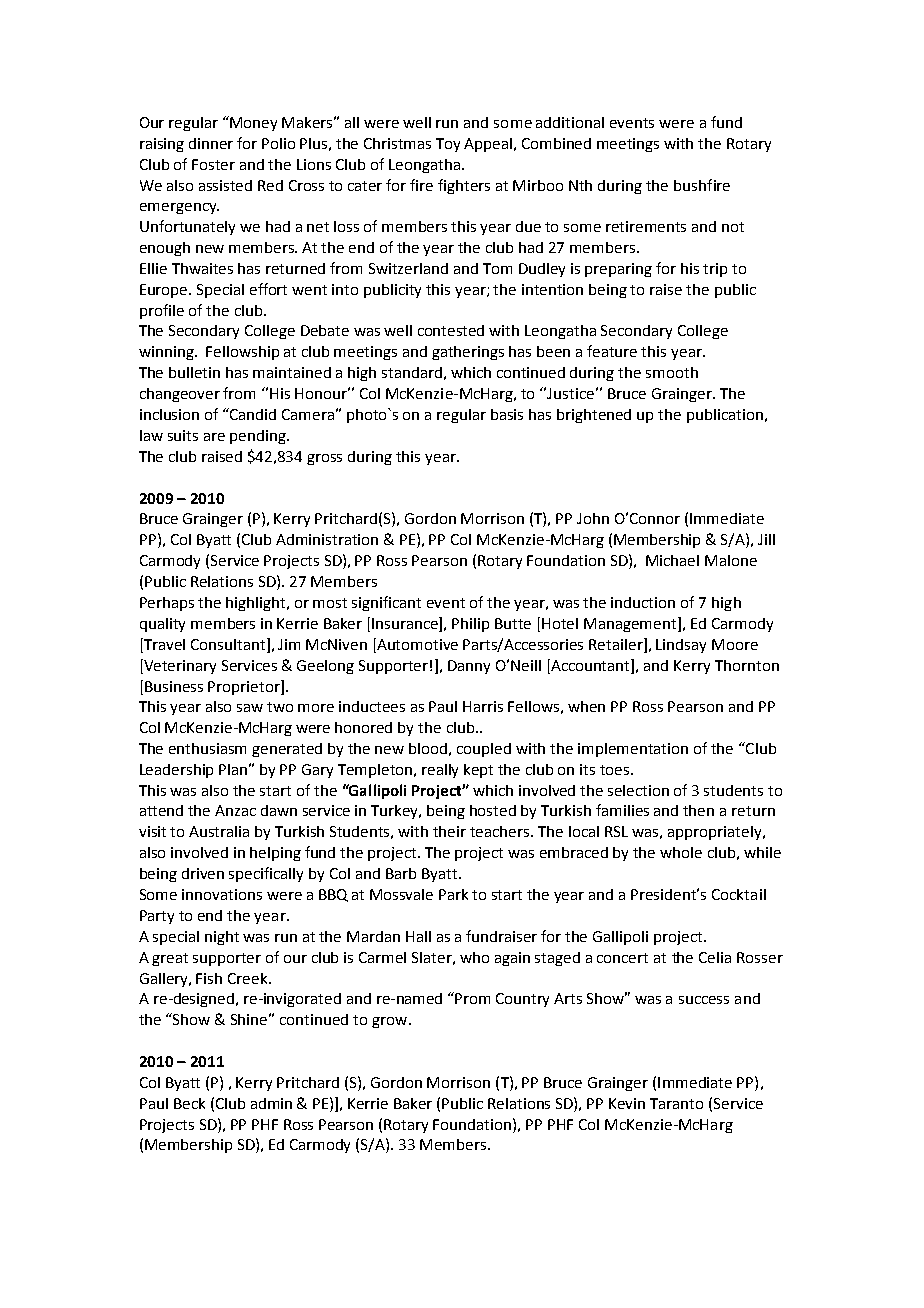 The image size is (924, 1308). What do you see at coordinates (229, 644) in the screenshot?
I see `Consultant` at bounding box center [229, 644].
